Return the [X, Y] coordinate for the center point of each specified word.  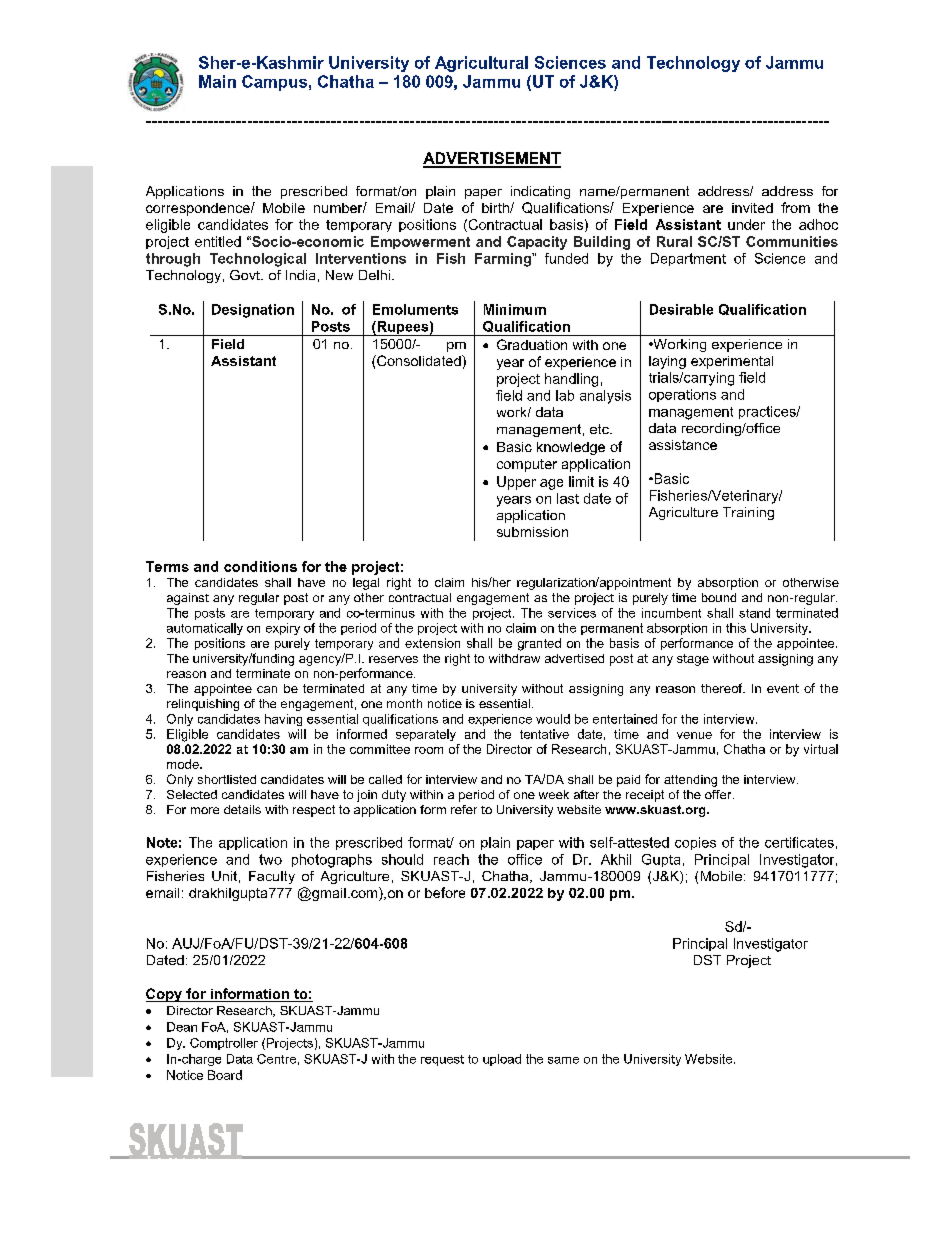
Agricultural [481, 64]
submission [532, 532]
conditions [260, 566]
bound [719, 597]
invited [752, 208]
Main [217, 81]
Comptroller [224, 1044]
